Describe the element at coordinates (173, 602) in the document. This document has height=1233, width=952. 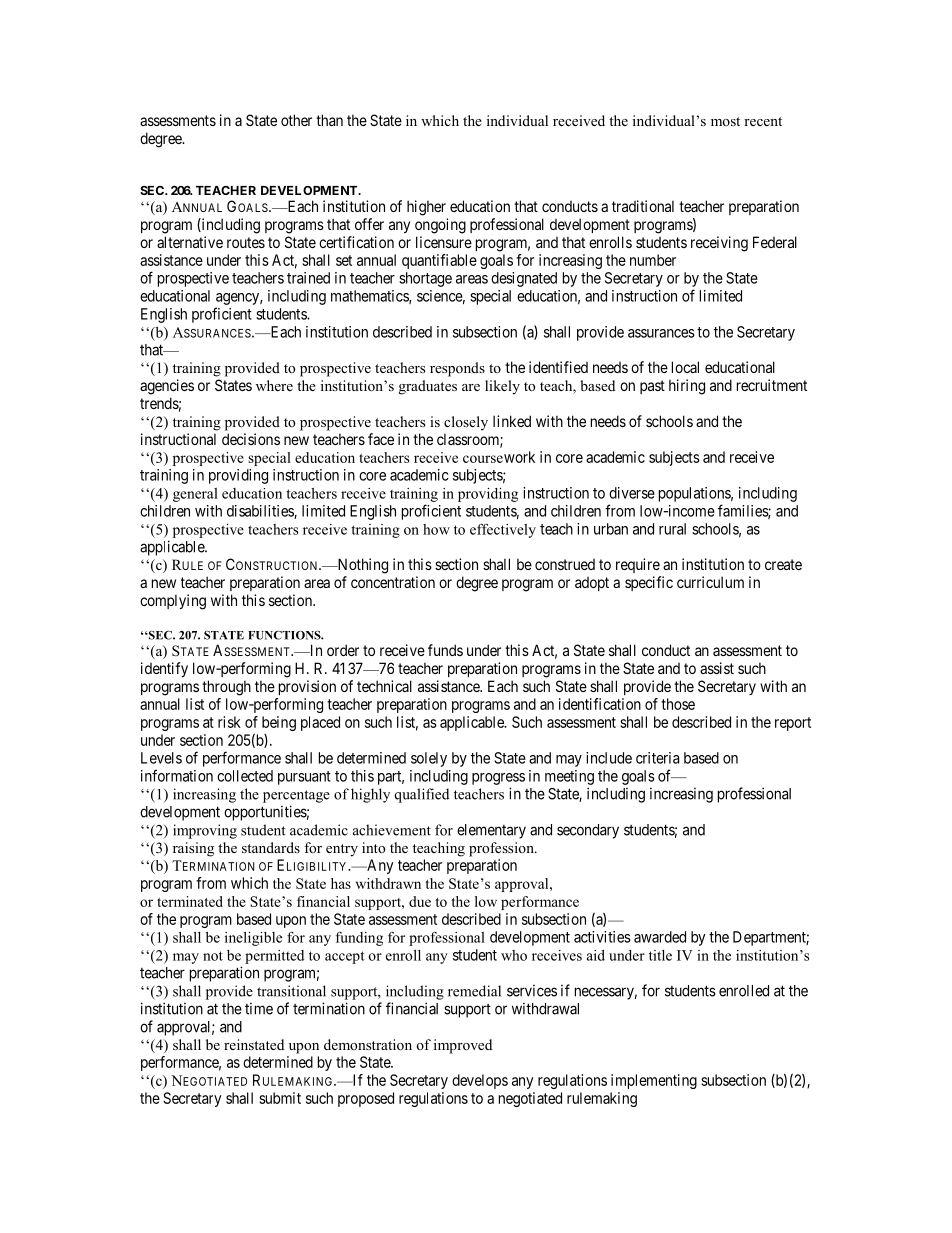
I see `complying` at that location.
